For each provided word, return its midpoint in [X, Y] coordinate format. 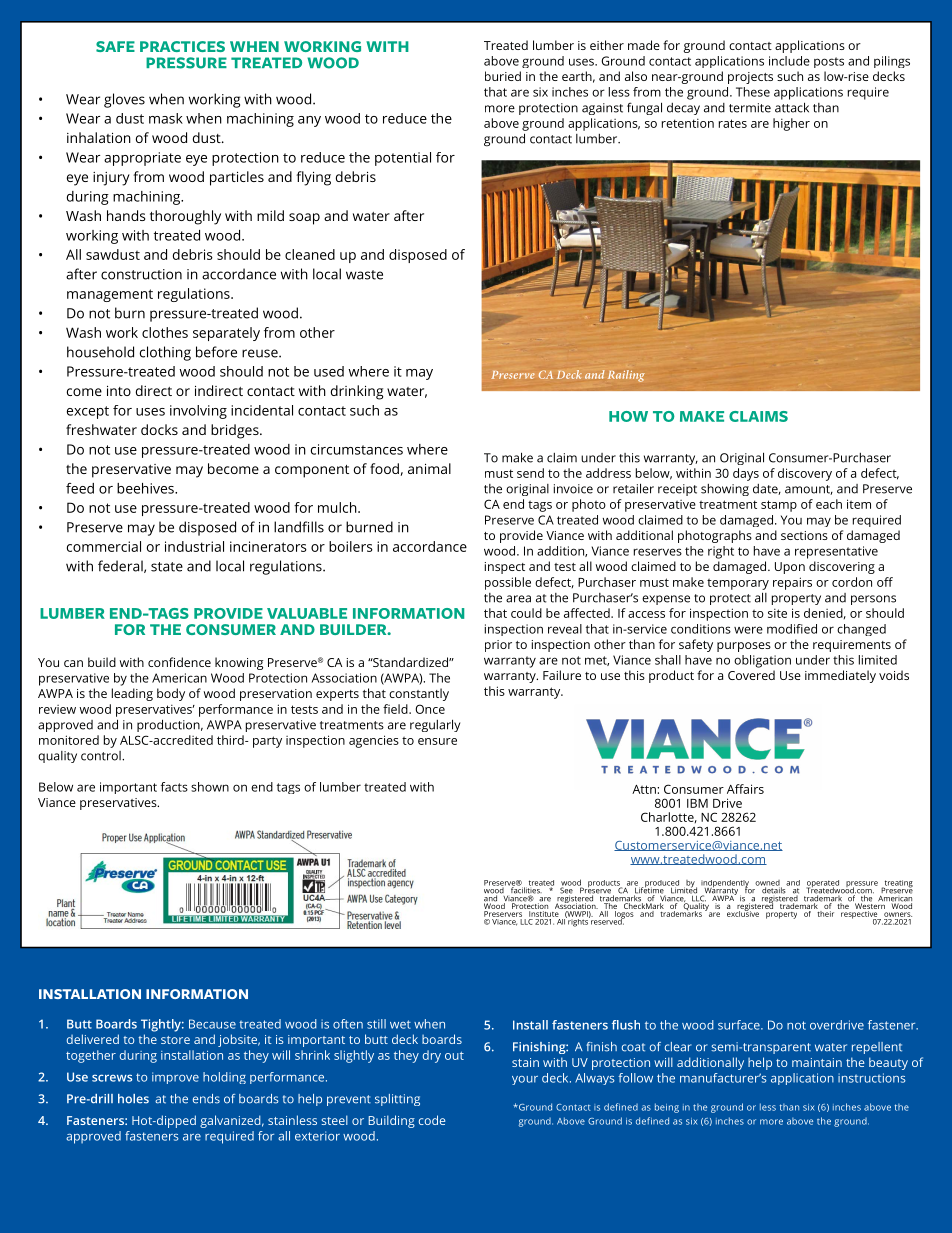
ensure [437, 741]
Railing [626, 376]
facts [174, 787]
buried [503, 76]
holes [133, 1099]
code [432, 1120]
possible [508, 583]
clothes [165, 332]
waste [364, 275]
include [789, 61]
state [167, 567]
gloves [124, 100]
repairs [792, 583]
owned [768, 884]
